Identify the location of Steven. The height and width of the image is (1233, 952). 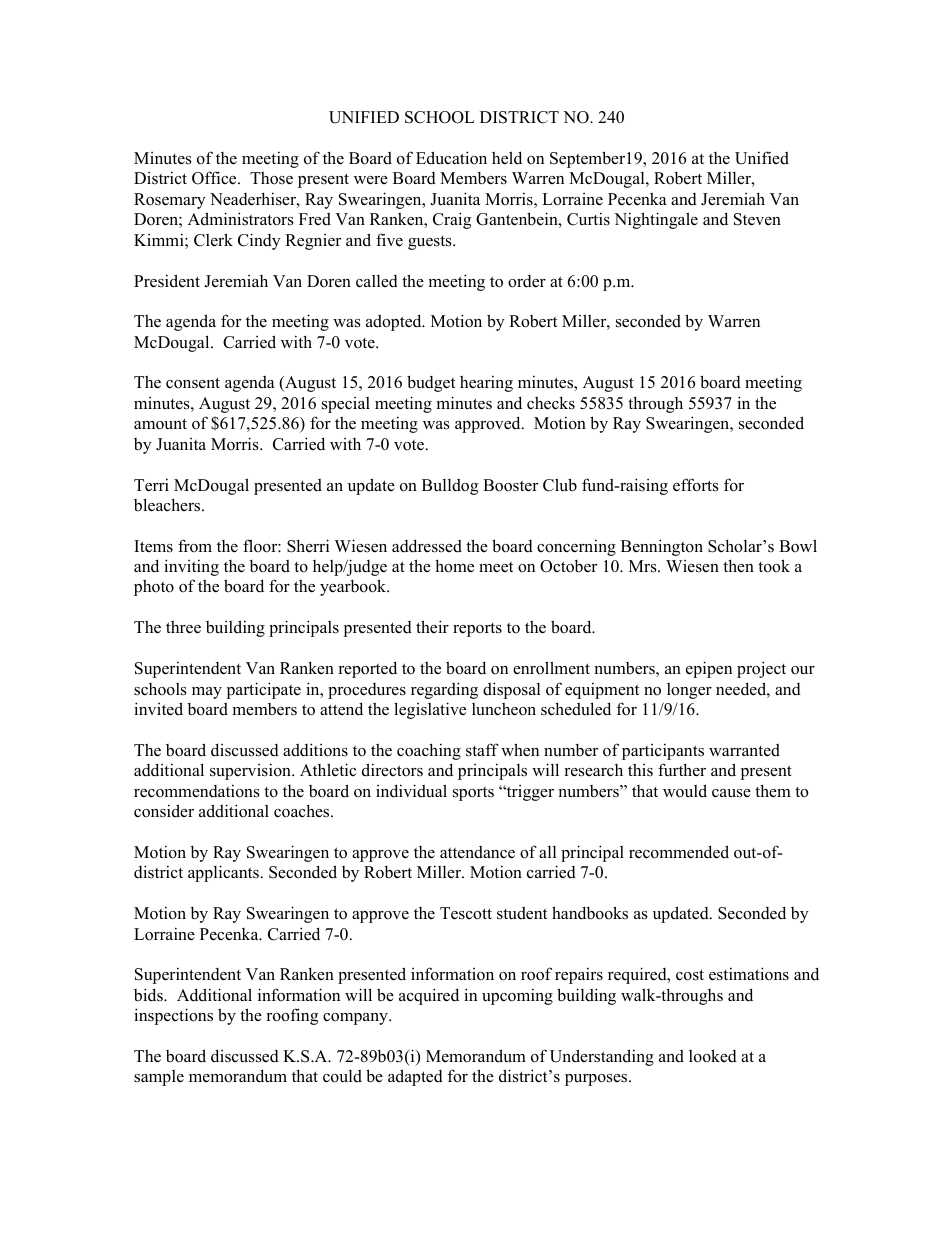
(757, 219).
